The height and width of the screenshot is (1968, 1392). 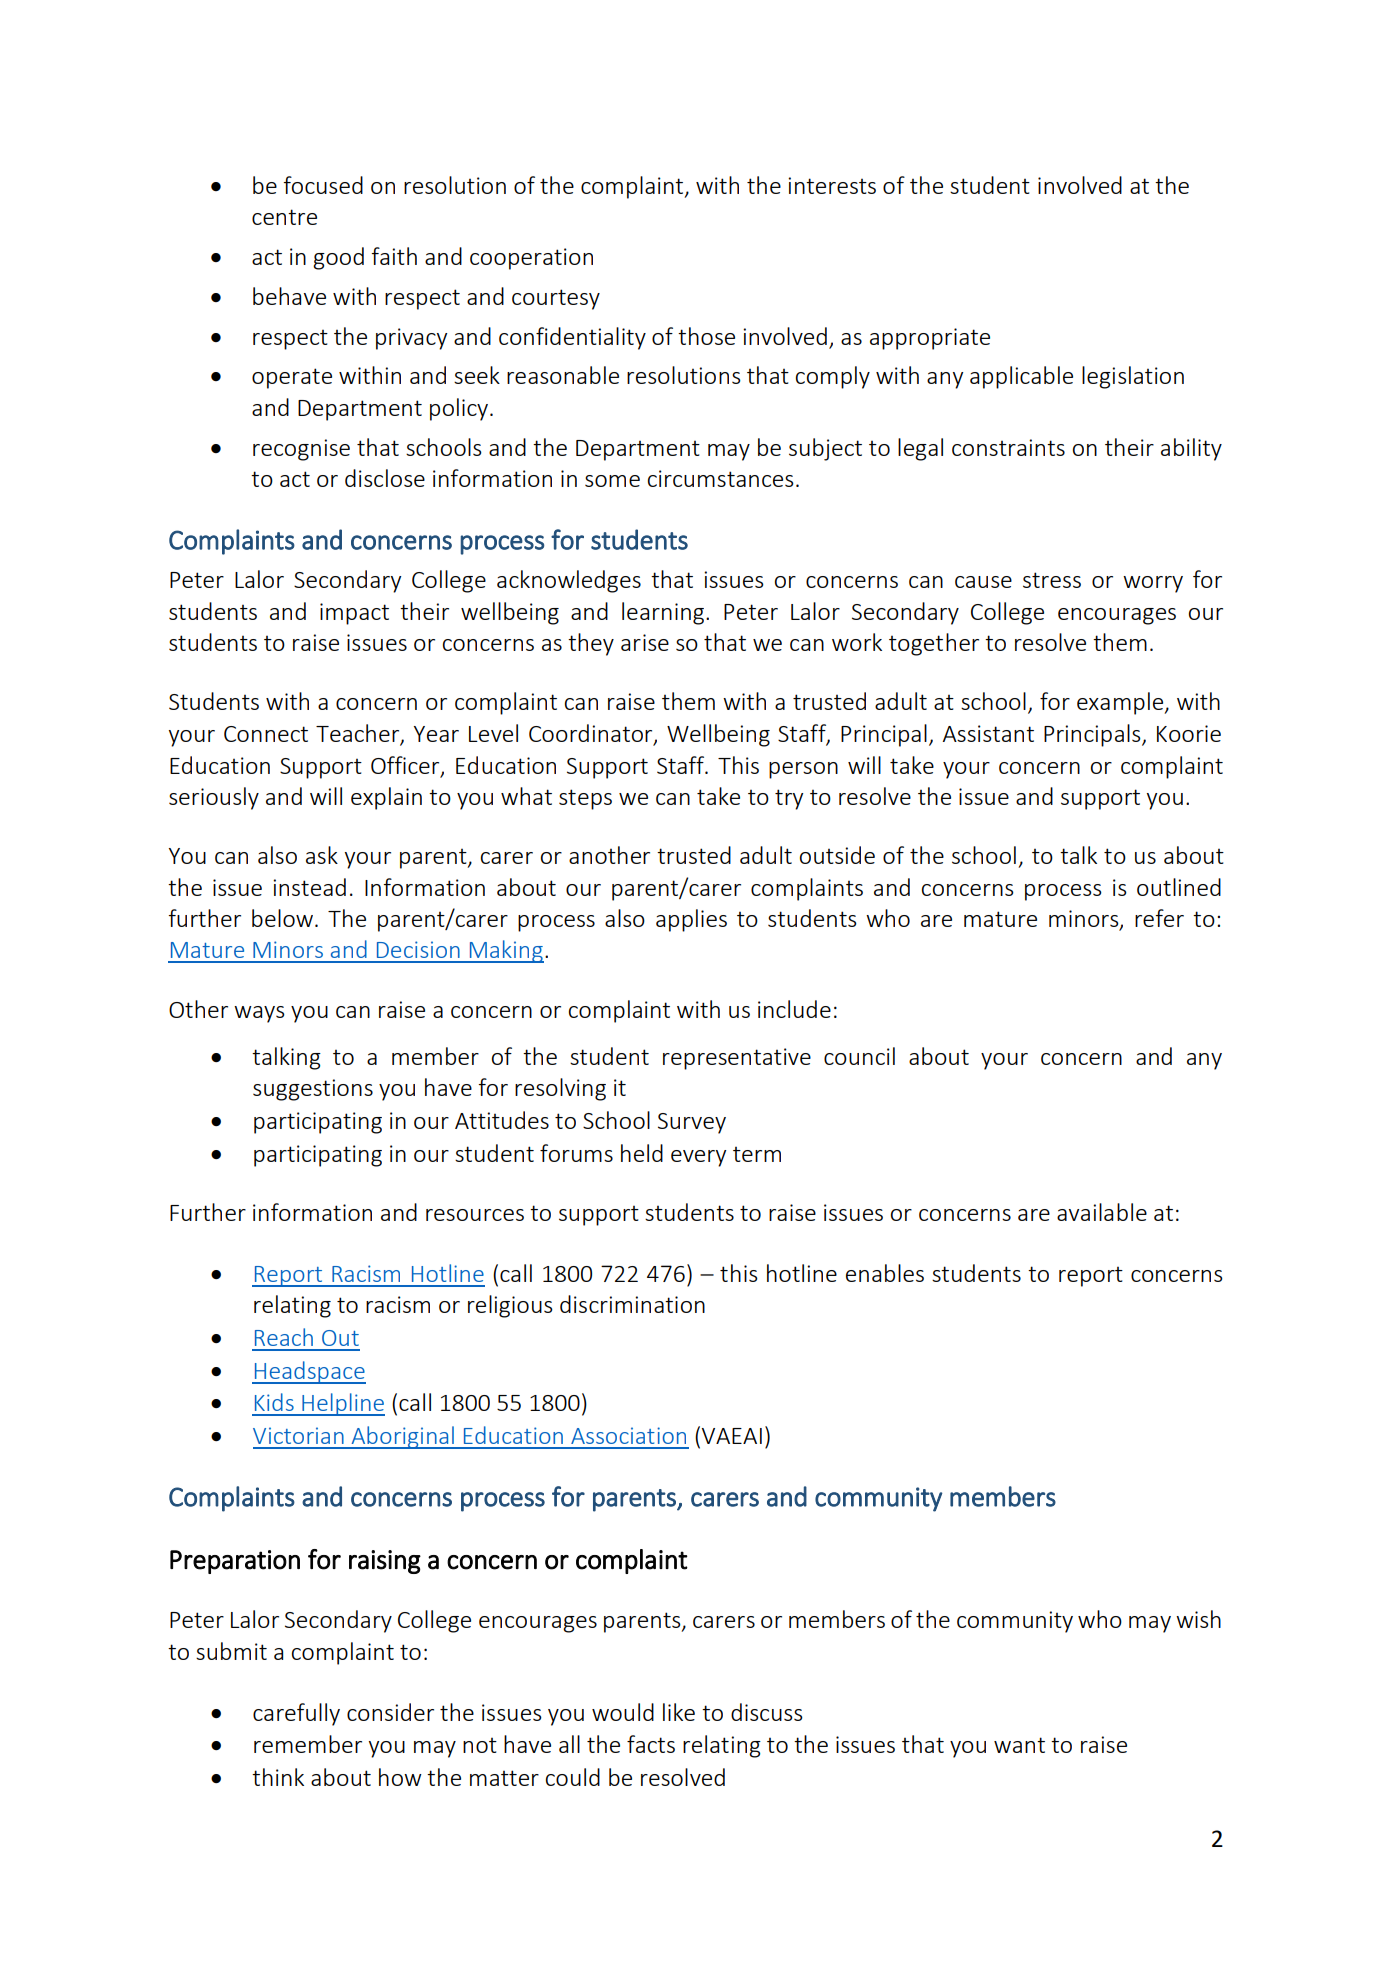 I want to click on Survey, so click(x=692, y=1123).
